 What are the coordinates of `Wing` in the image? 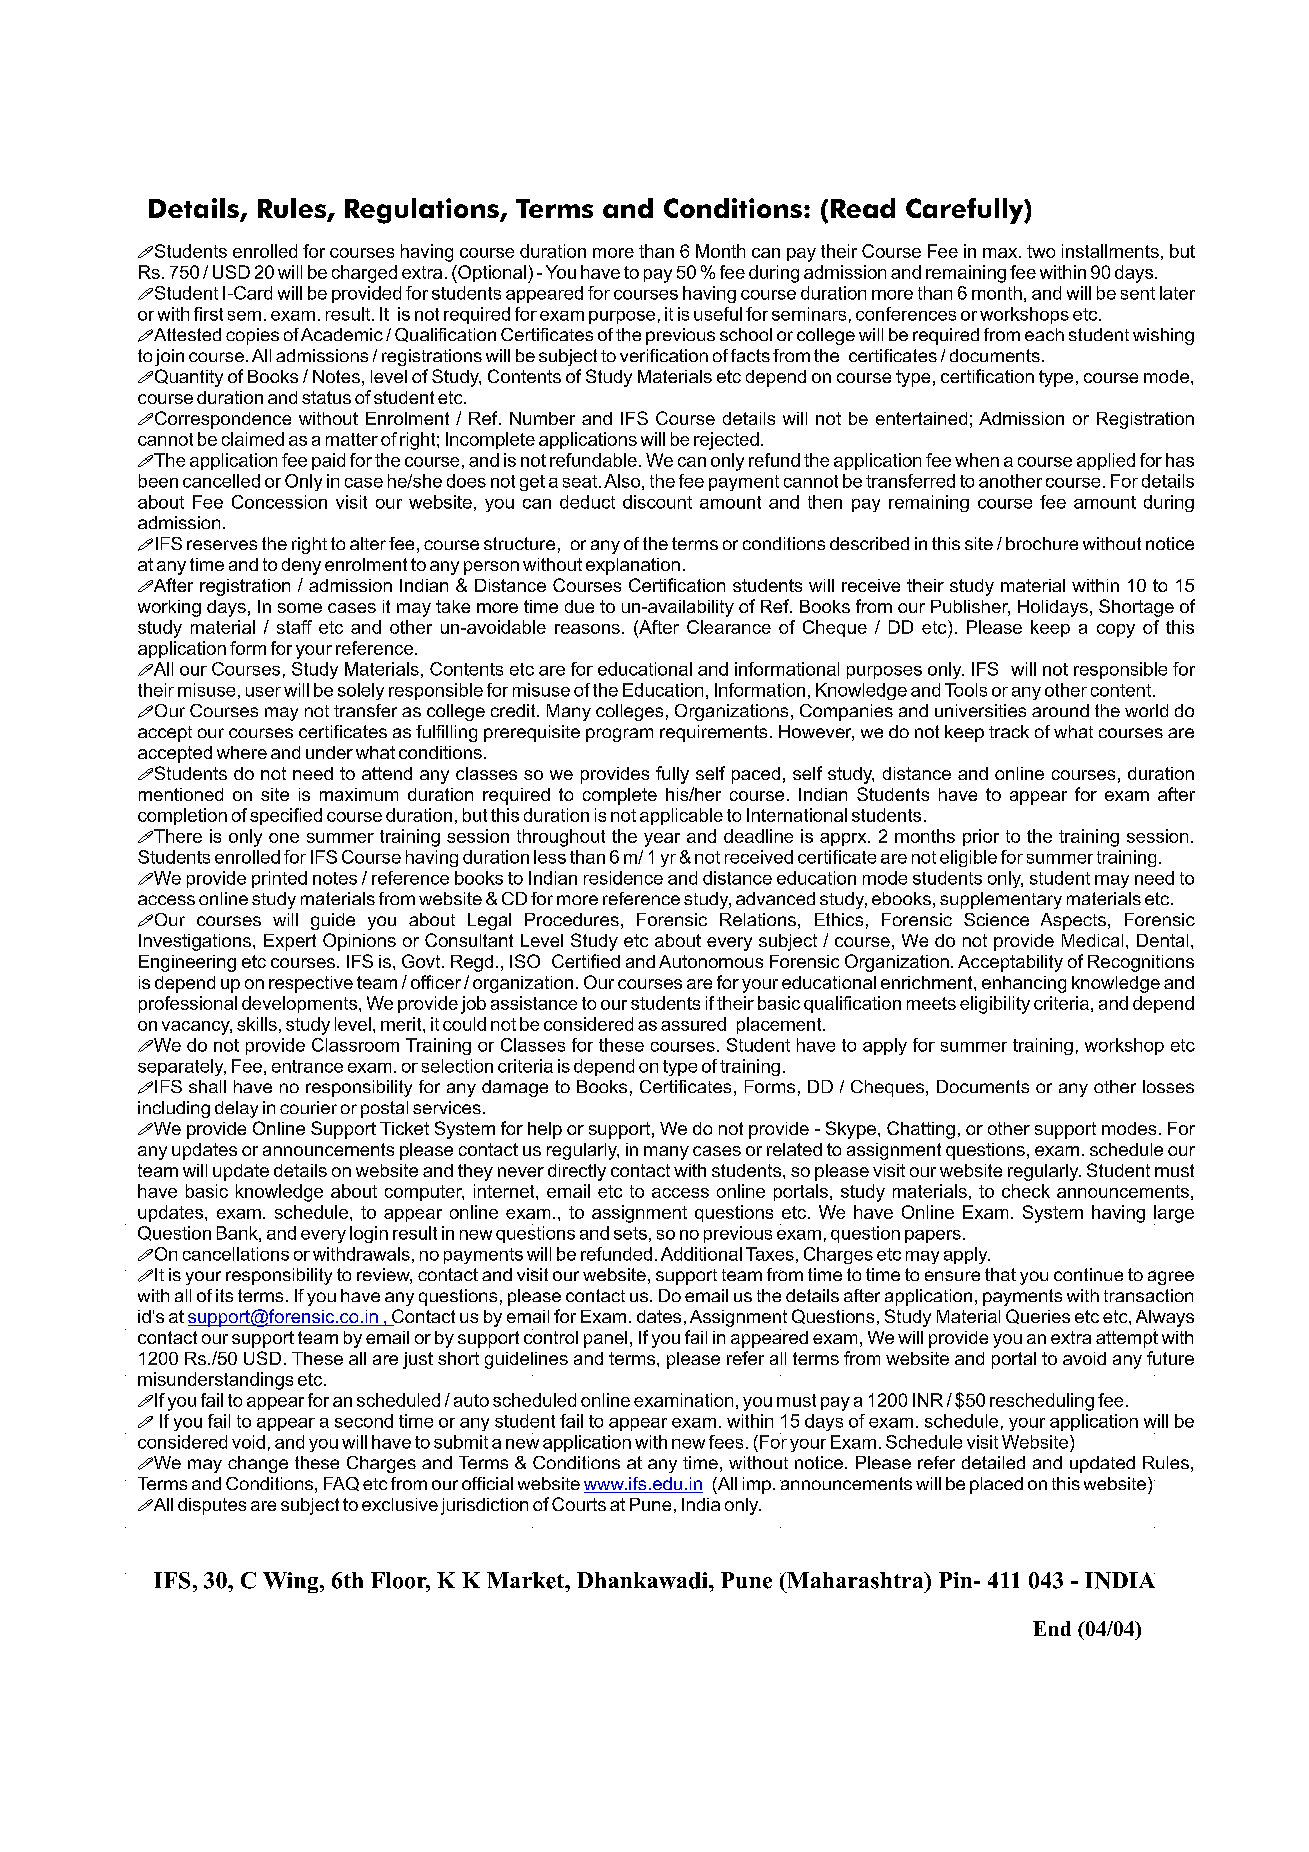 It's located at (292, 1582).
